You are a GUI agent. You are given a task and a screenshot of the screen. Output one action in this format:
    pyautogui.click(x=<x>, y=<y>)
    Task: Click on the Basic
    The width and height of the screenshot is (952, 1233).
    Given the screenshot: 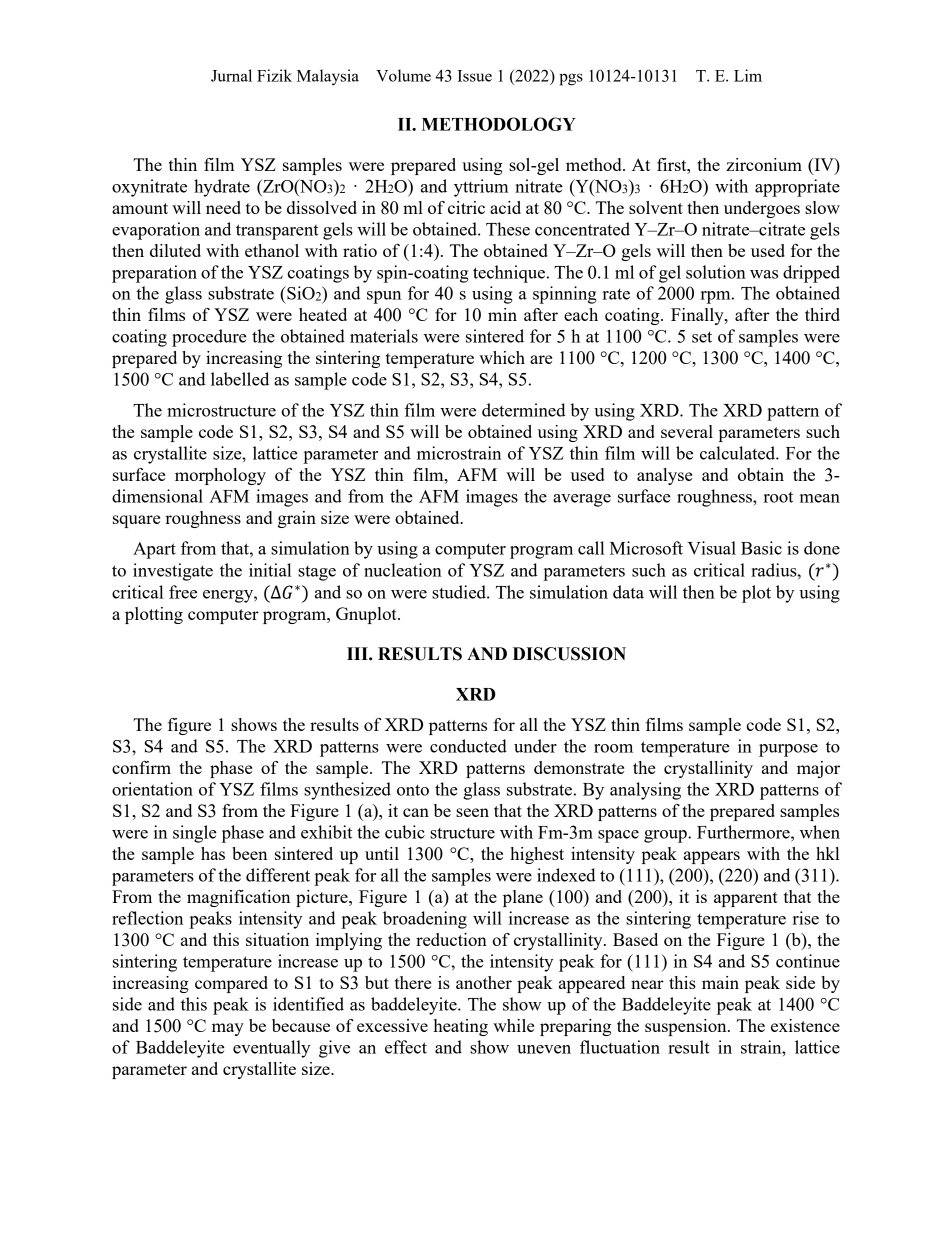 What is the action you would take?
    pyautogui.click(x=761, y=548)
